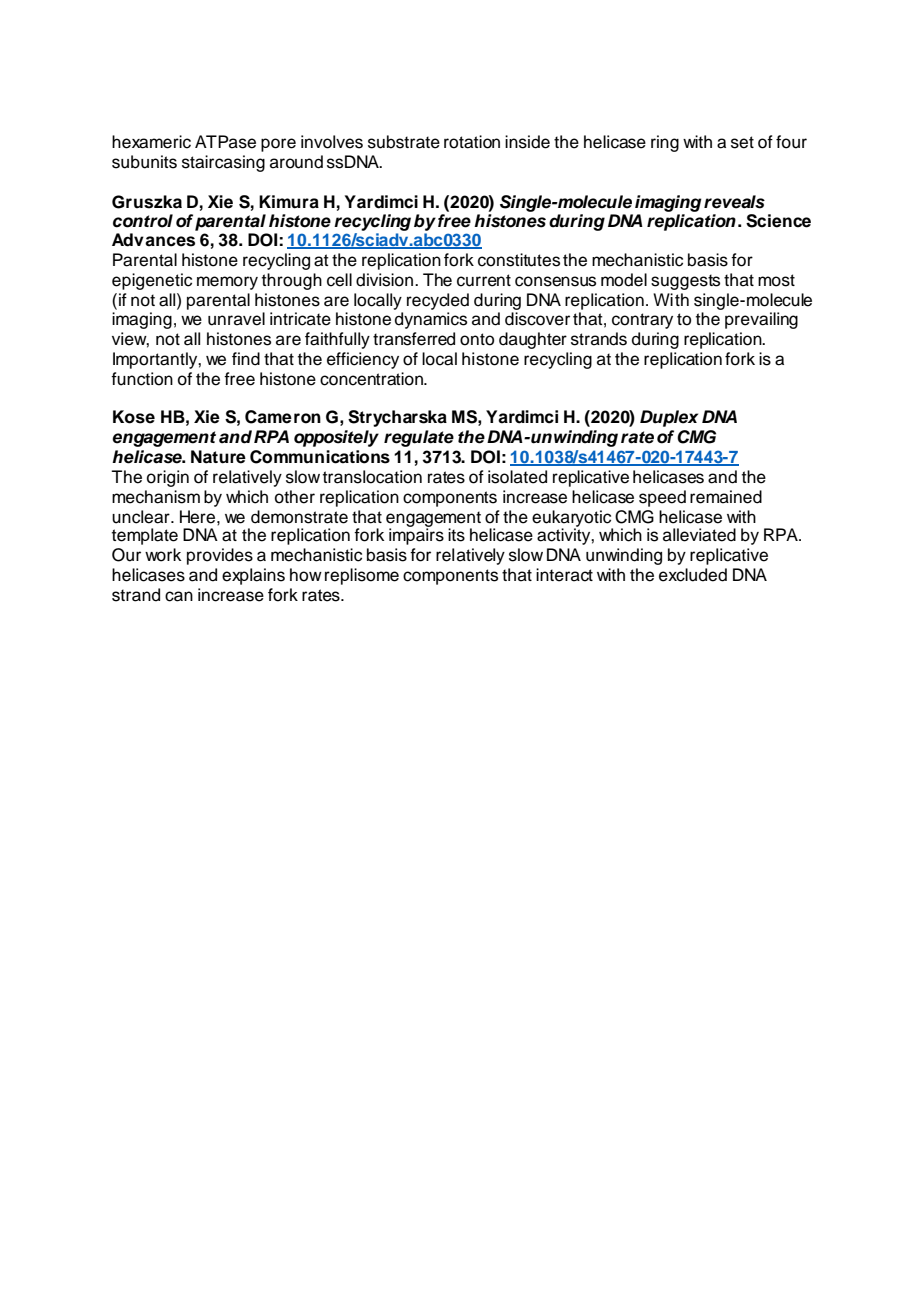 Image resolution: width=924 pixels, height=1307 pixels. What do you see at coordinates (278, 145) in the screenshot?
I see `pore` at bounding box center [278, 145].
